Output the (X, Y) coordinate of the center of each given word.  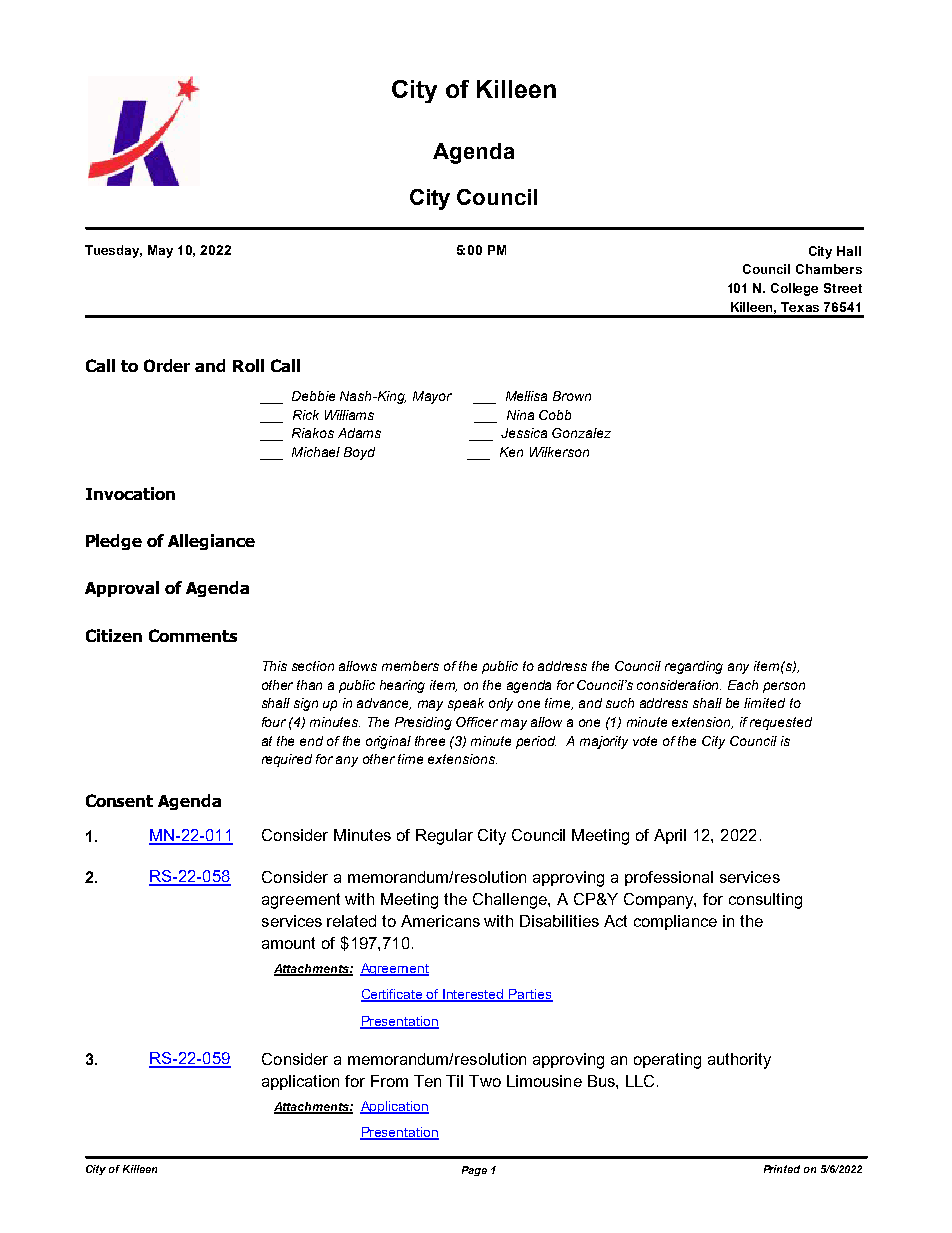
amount (288, 943)
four (274, 722)
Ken (511, 452)
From (389, 1081)
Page (474, 1171)
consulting (765, 901)
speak (466, 704)
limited (764, 703)
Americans (440, 921)
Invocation (130, 493)
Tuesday (113, 251)
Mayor (432, 397)
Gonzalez (581, 433)
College (794, 289)
